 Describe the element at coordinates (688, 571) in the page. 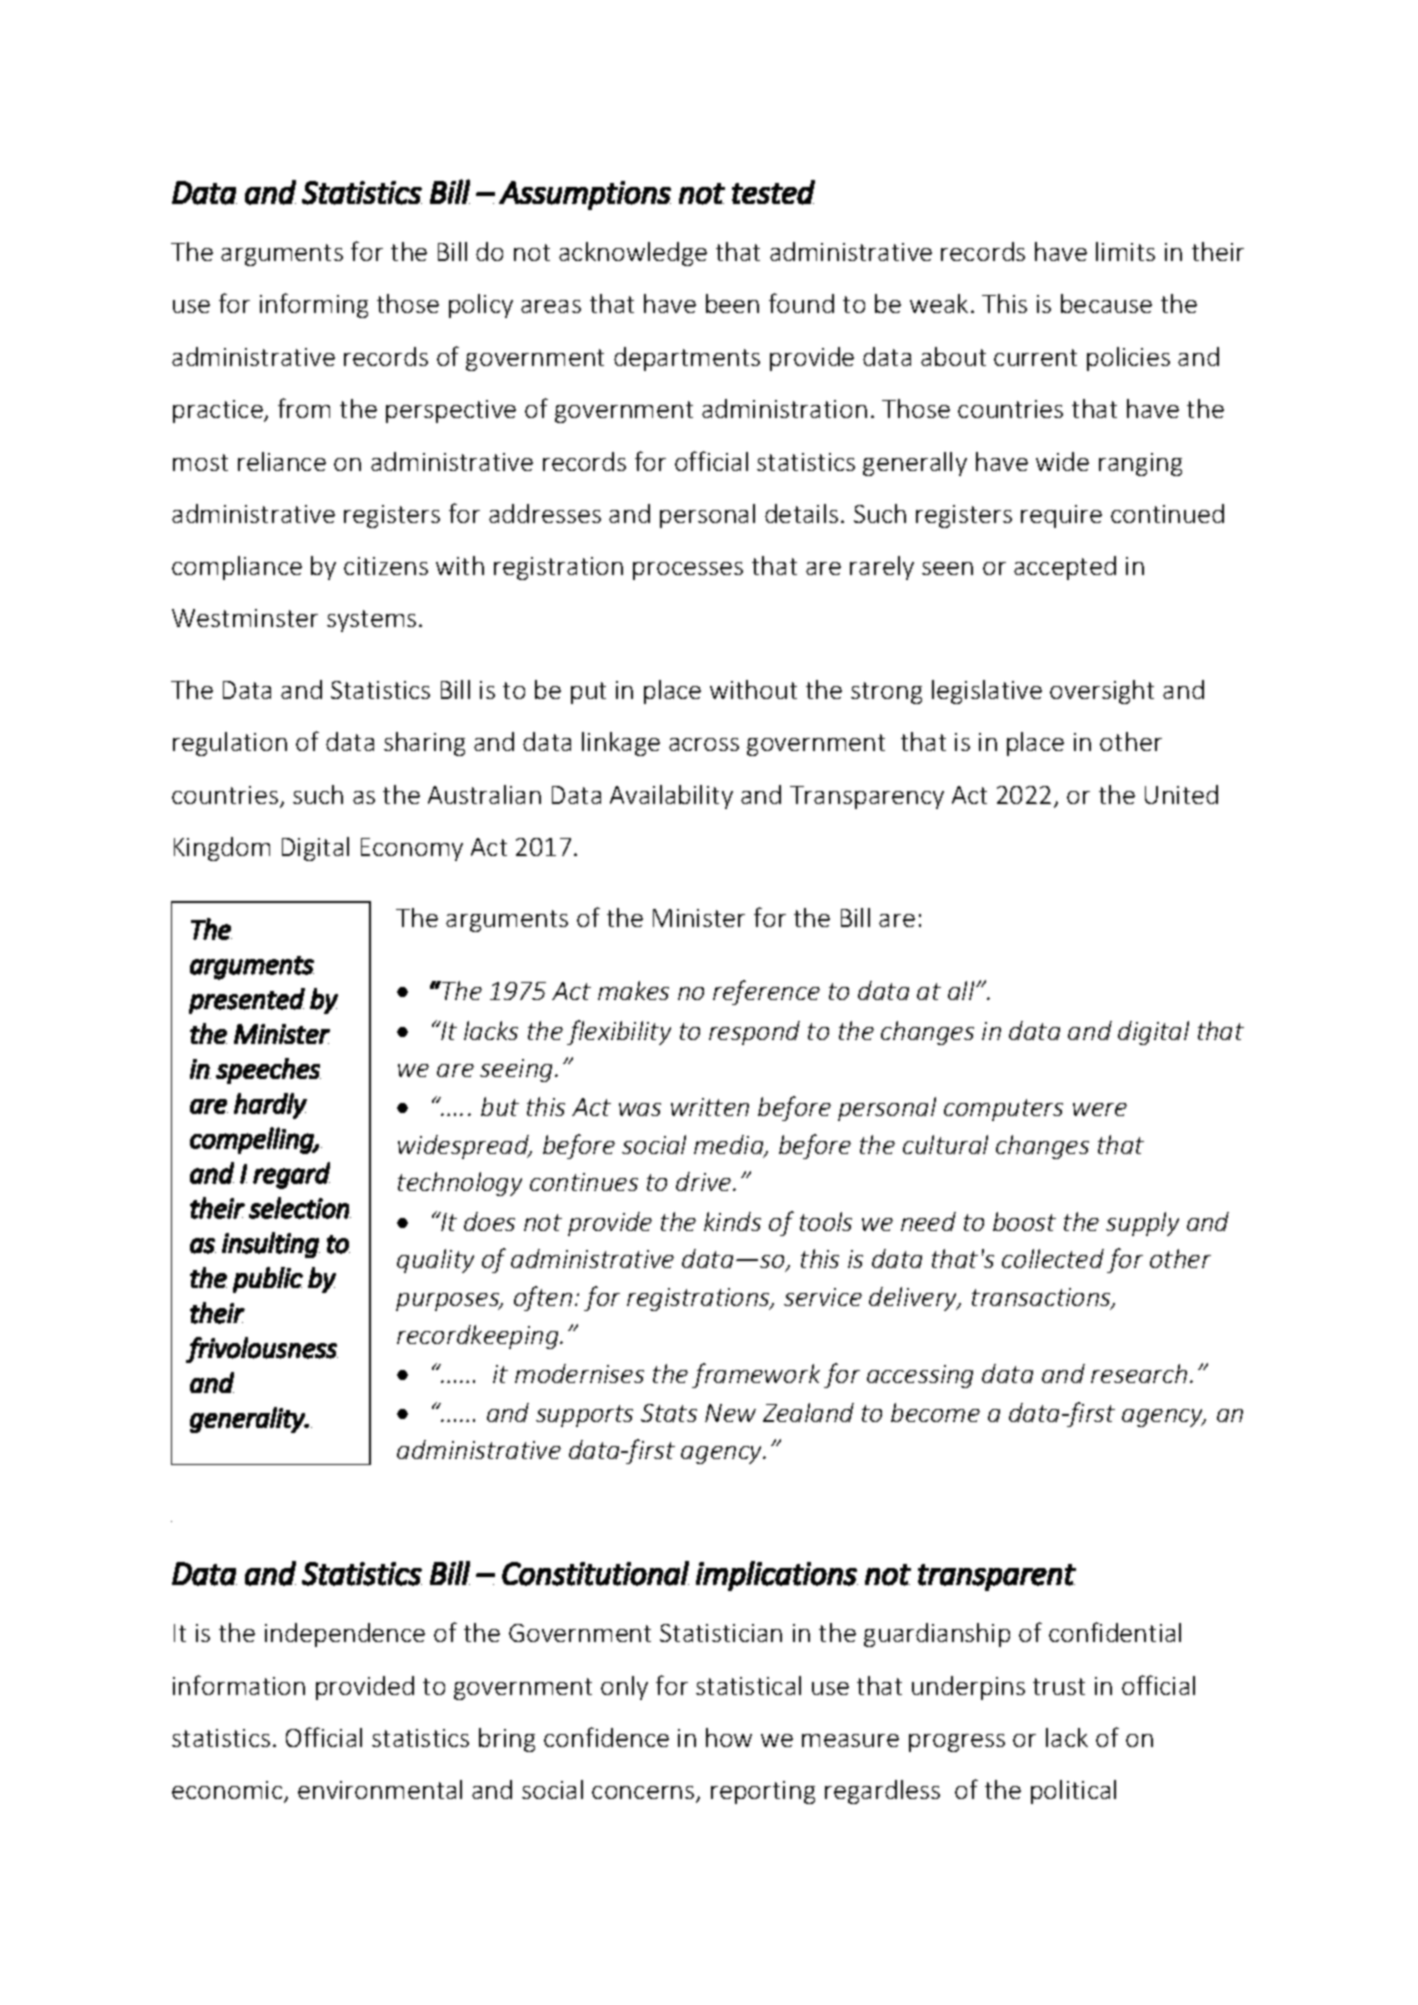

I see `processes` at that location.
